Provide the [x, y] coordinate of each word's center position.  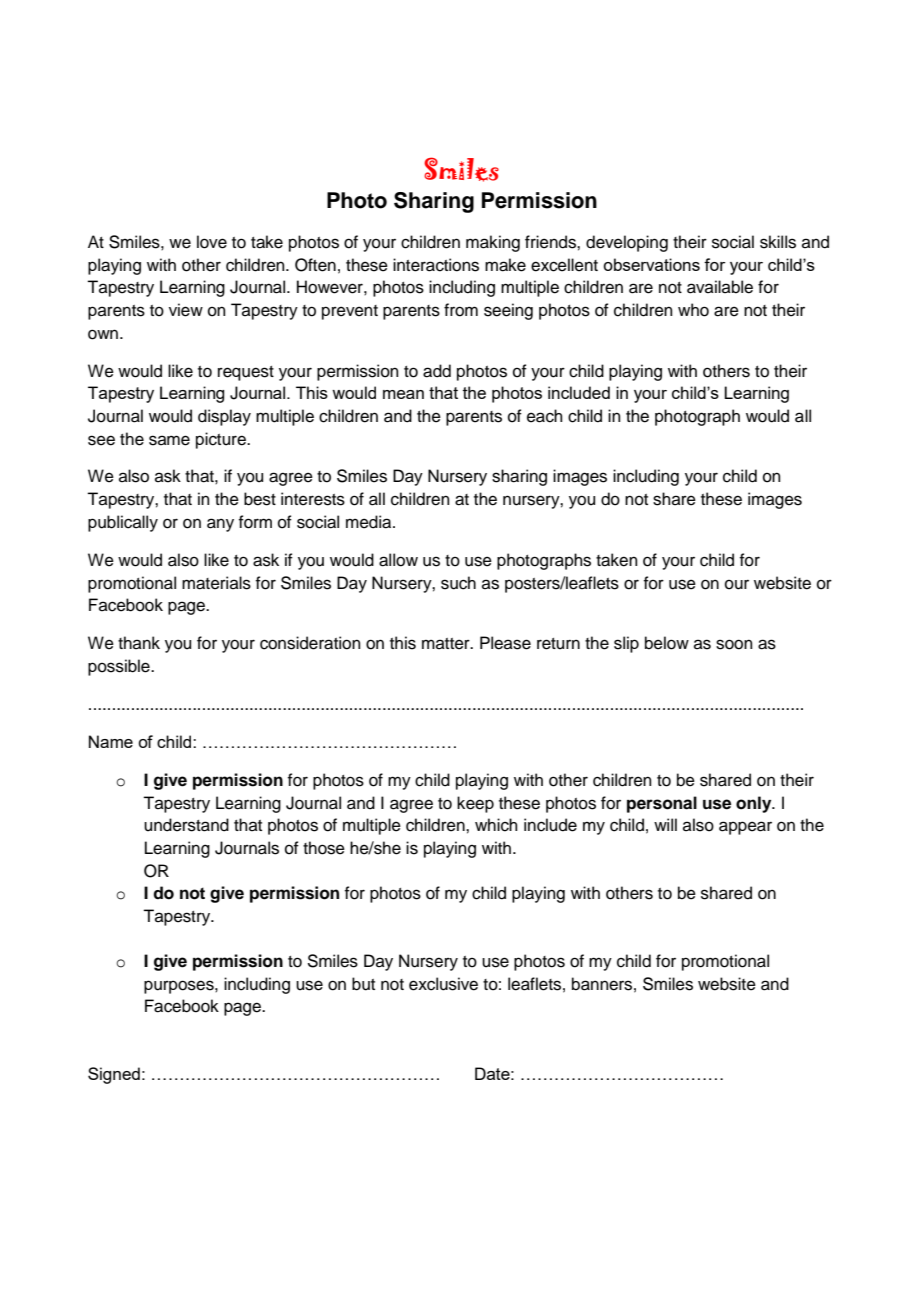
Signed [114, 1075]
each [545, 416]
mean [403, 394]
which [496, 825]
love [212, 242]
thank [139, 642]
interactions [436, 265]
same [169, 440]
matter [447, 644]
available [720, 287]
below [667, 643]
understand [186, 825]
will [665, 824]
